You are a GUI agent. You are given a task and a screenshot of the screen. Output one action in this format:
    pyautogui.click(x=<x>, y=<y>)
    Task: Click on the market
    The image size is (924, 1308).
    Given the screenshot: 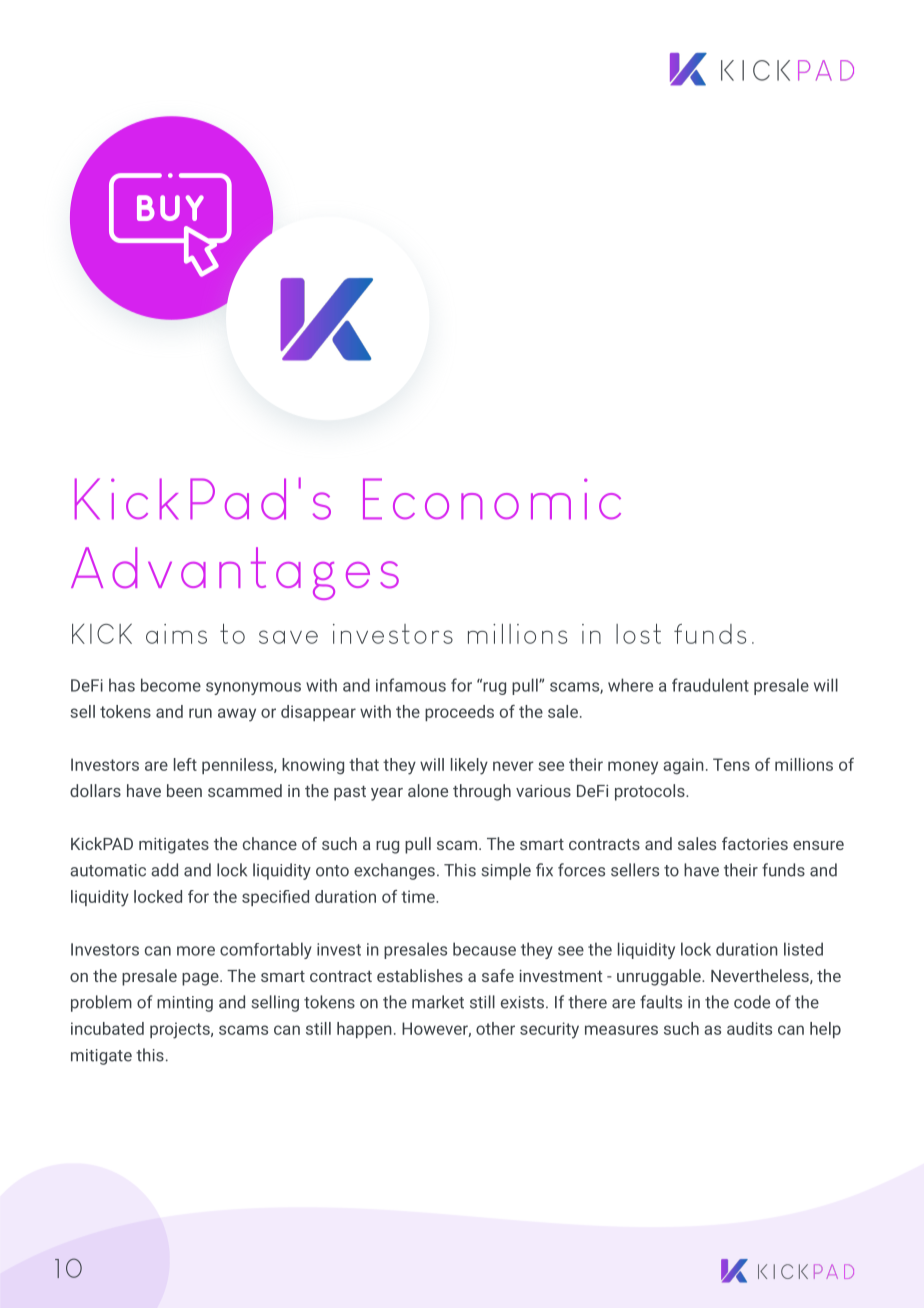 What is the action you would take?
    pyautogui.click(x=438, y=1002)
